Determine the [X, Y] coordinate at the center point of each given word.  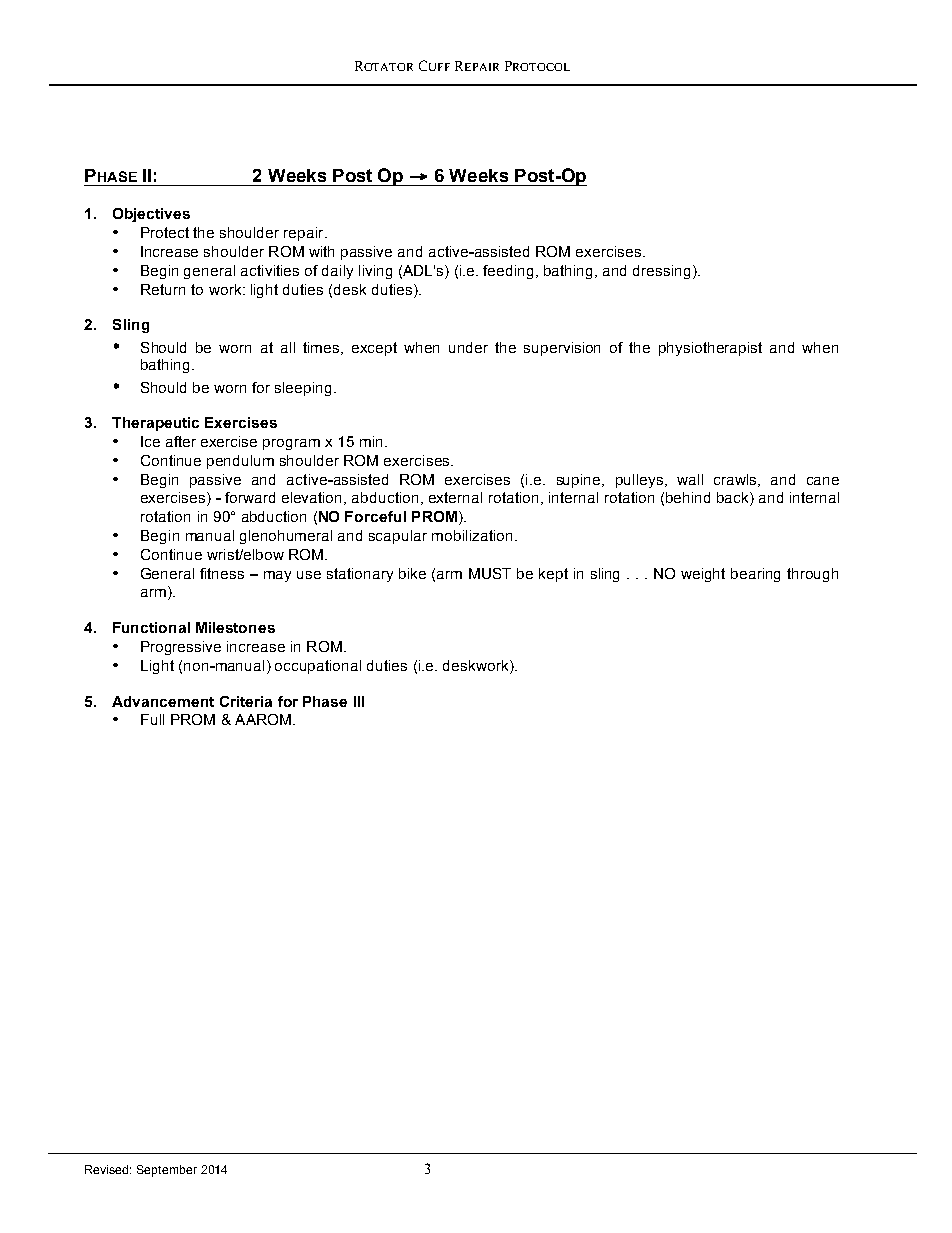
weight [703, 575]
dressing [663, 272]
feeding [508, 272]
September [167, 1171]
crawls [736, 480]
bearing [755, 575]
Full [152, 719]
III [359, 701]
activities [270, 270]
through [812, 575]
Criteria [246, 701]
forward [250, 497]
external [455, 497]
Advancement [163, 701]
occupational [318, 667]
